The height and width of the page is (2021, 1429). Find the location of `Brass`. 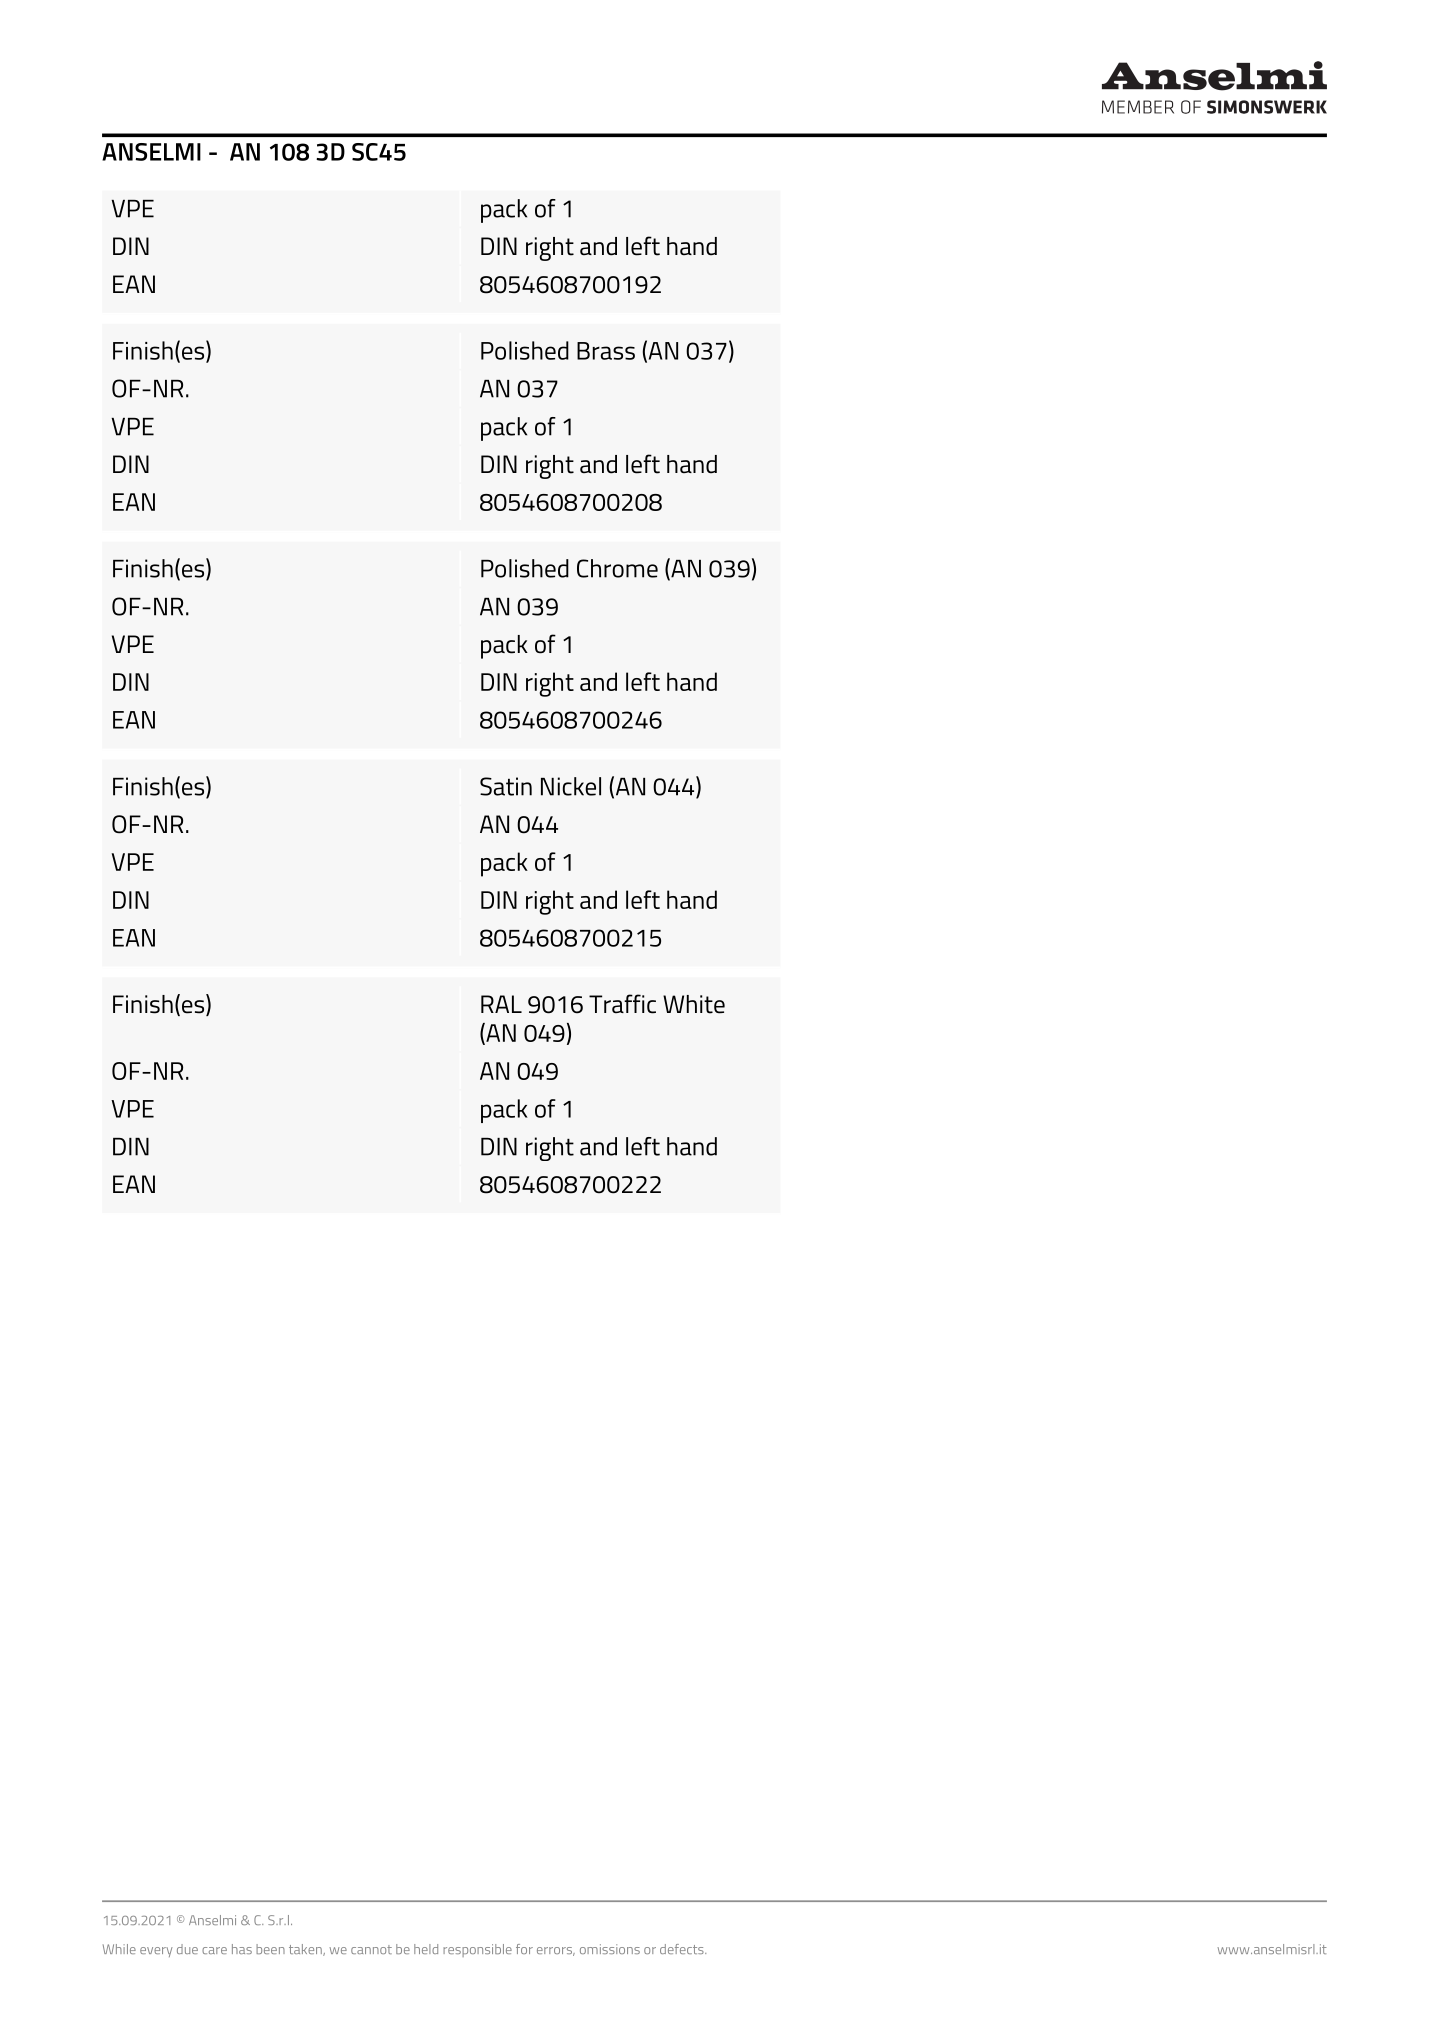

Brass is located at coordinates (606, 351).
